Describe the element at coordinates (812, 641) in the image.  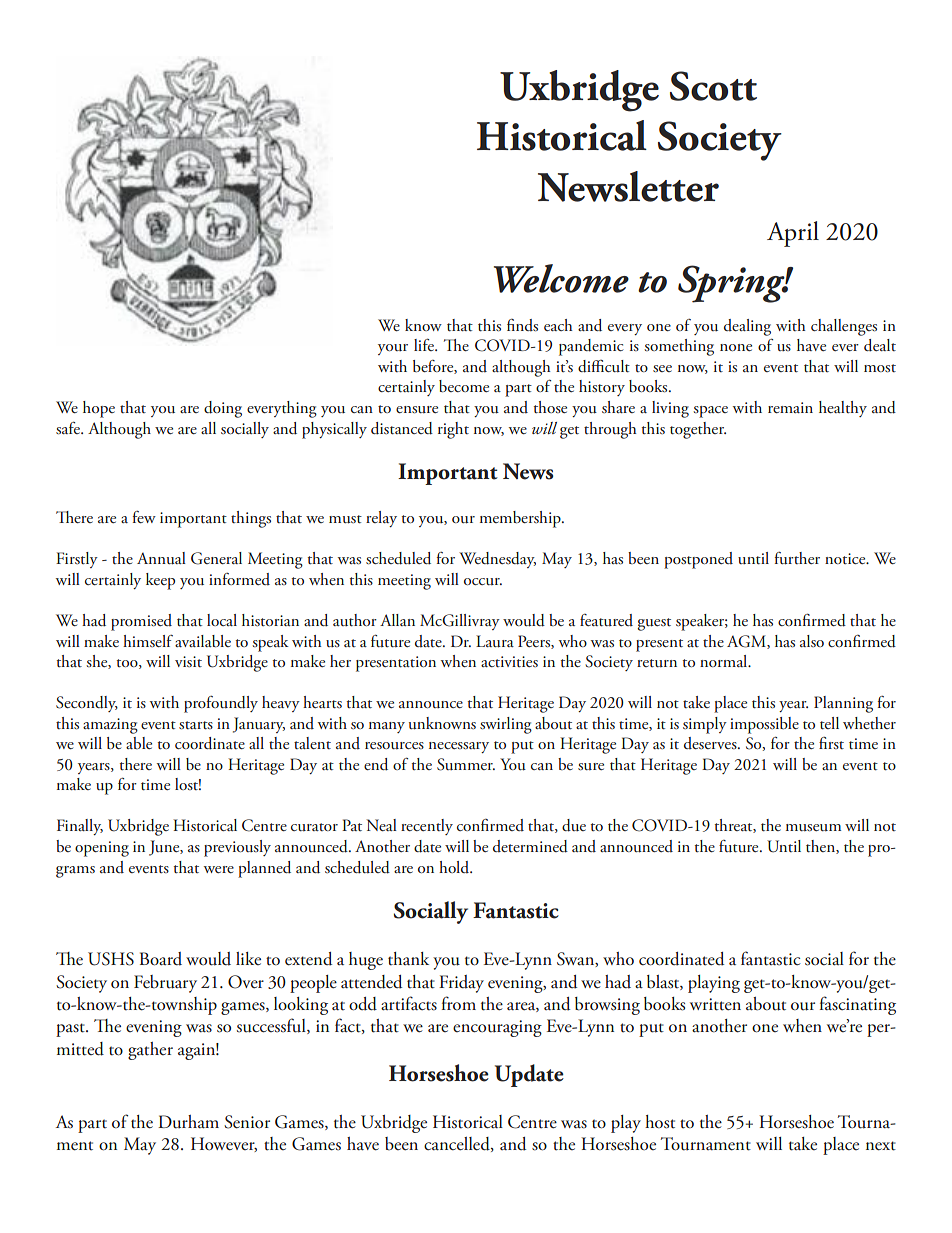
I see `also` at that location.
